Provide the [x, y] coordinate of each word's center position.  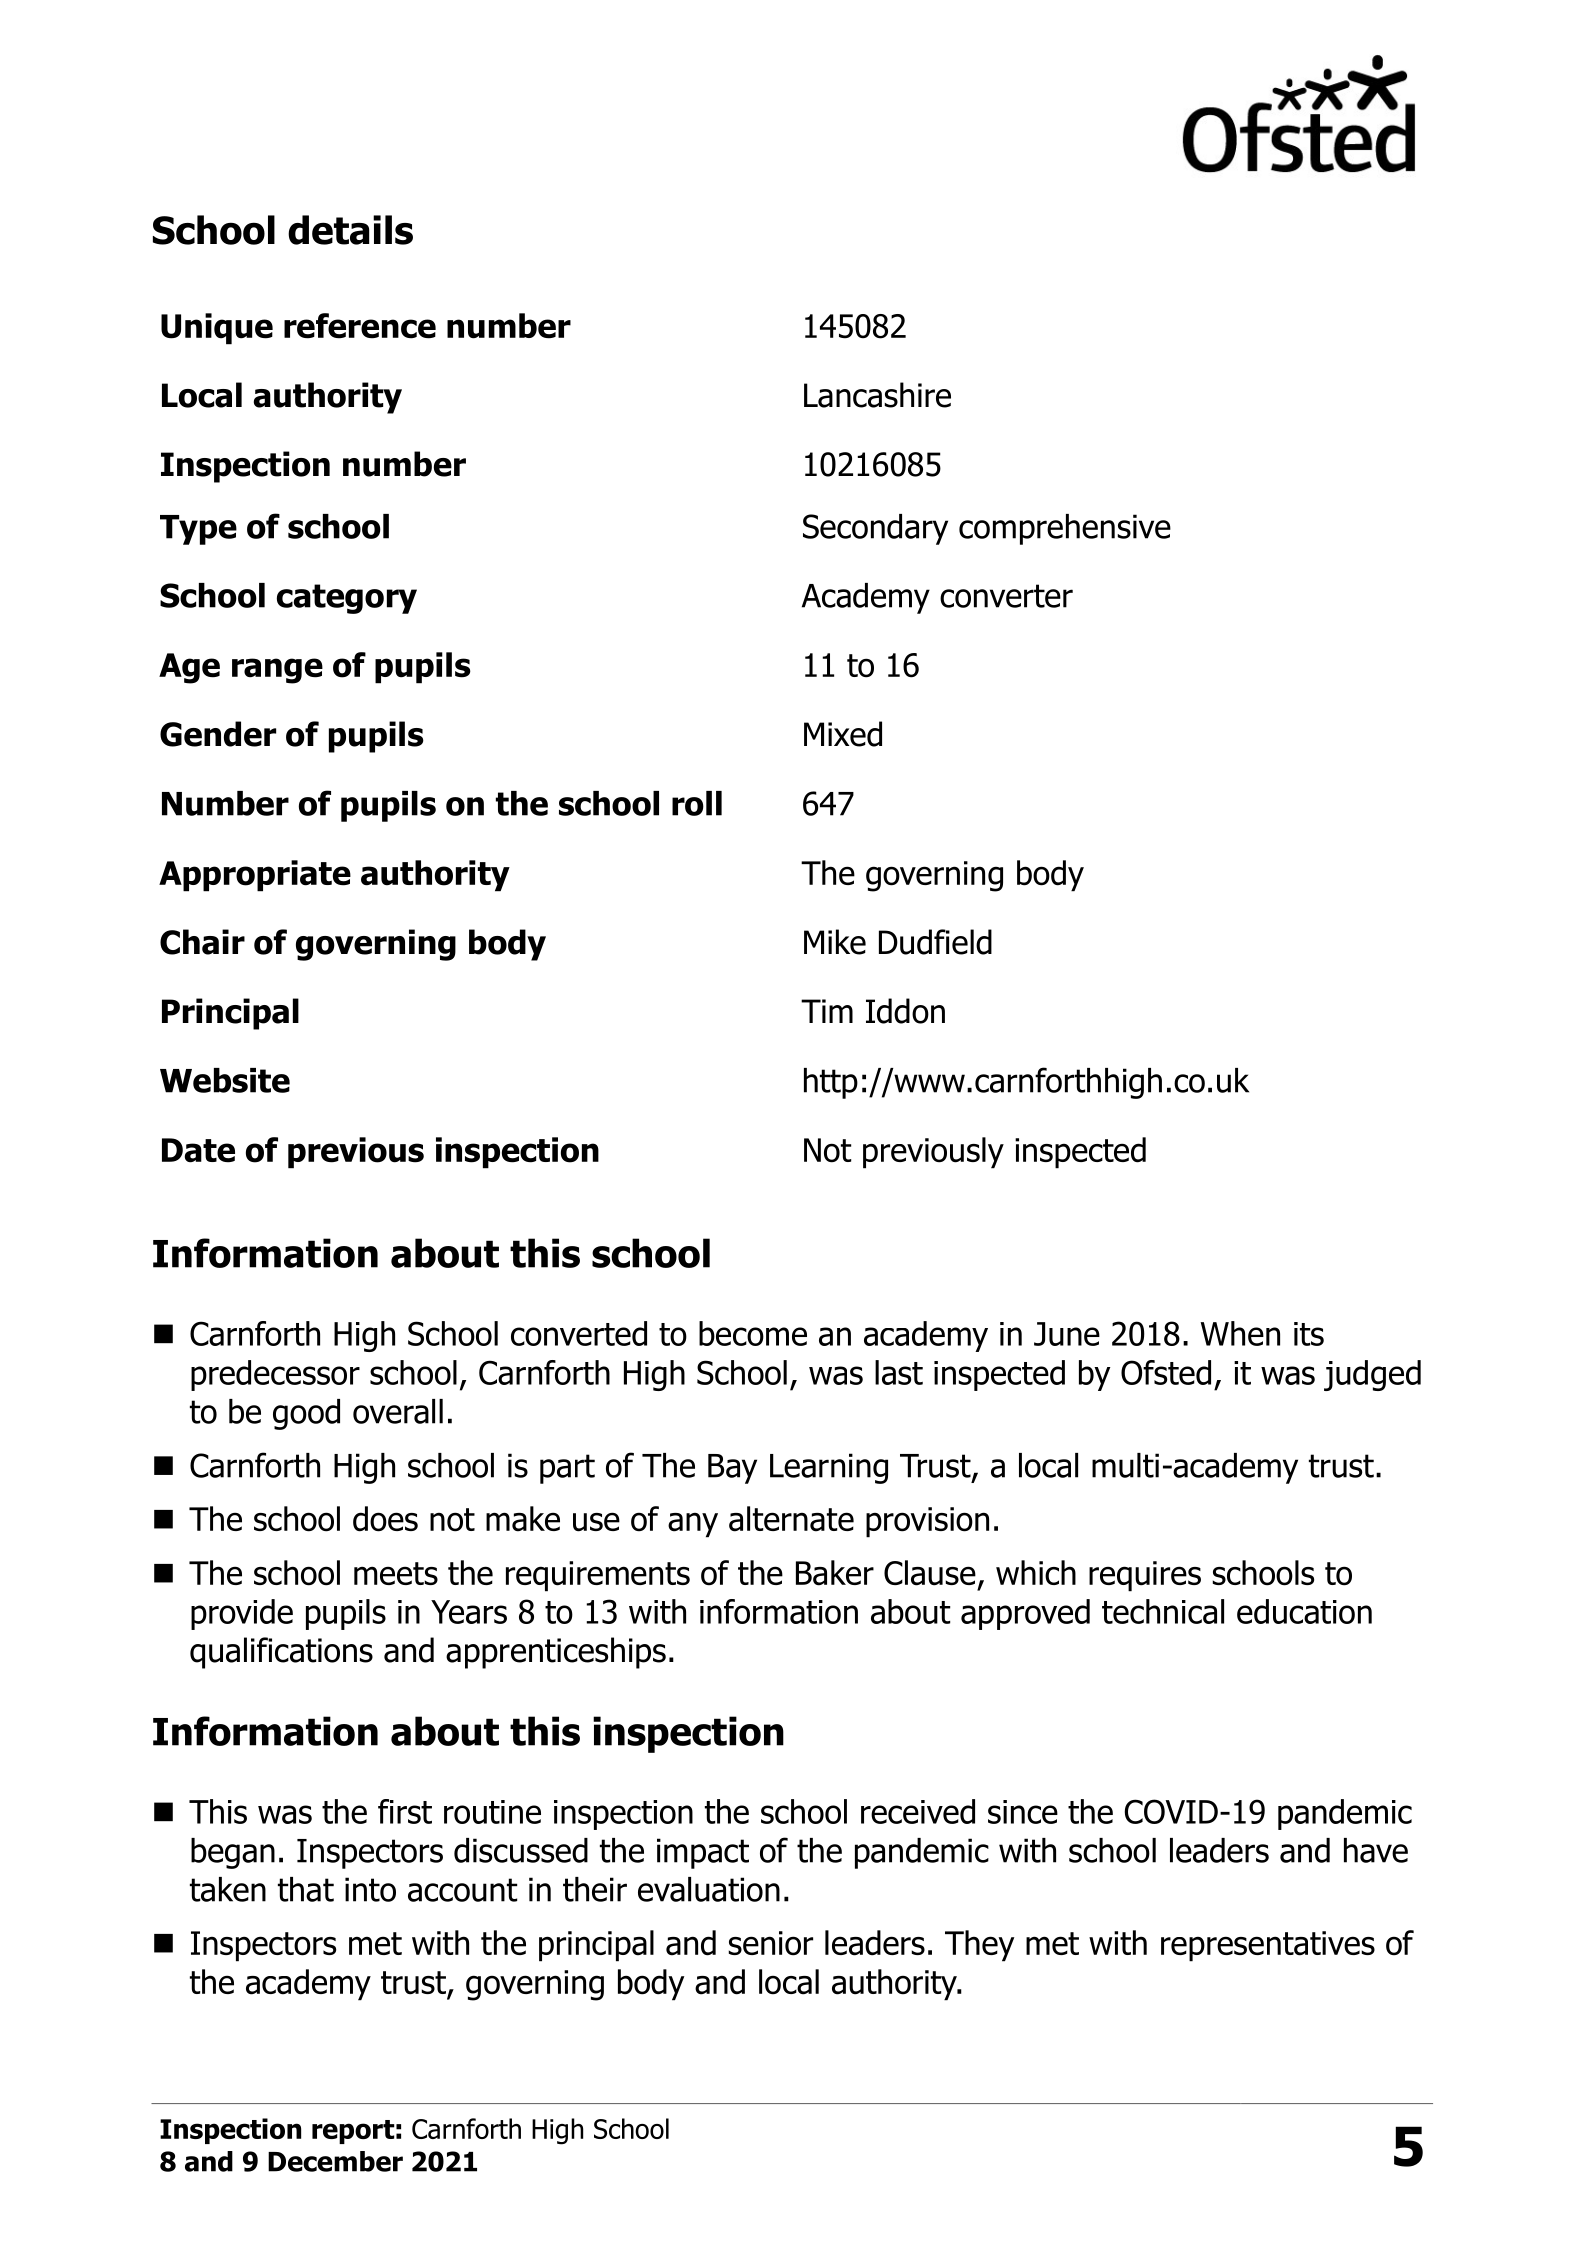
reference [360, 326]
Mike [835, 942]
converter [1006, 596]
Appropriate [255, 876]
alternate [791, 1519]
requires [1145, 1576]
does [385, 1519]
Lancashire [877, 395]
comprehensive [1065, 529]
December [335, 2161]
